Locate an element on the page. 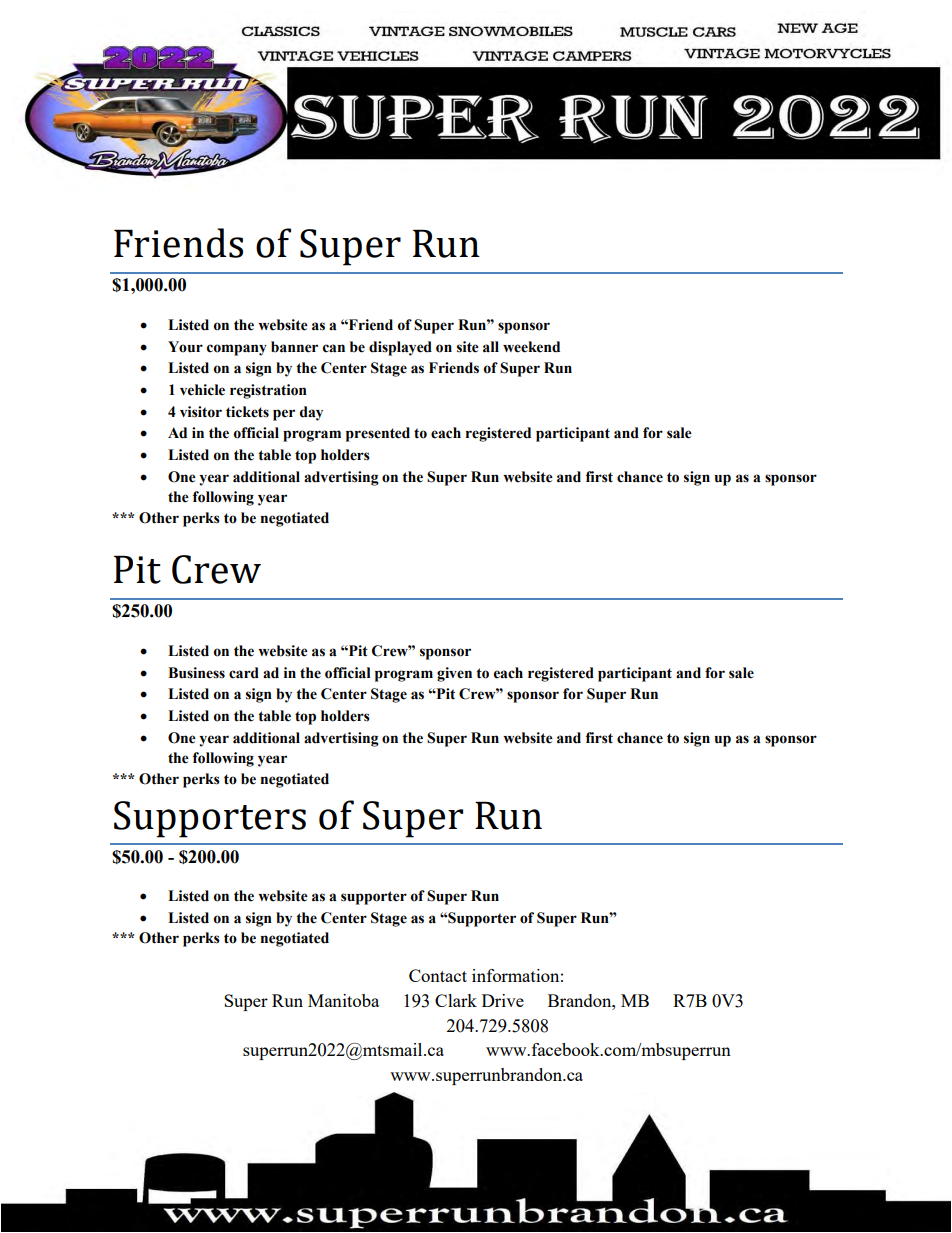 This image has height=1233, width=952. given is located at coordinates (454, 674).
